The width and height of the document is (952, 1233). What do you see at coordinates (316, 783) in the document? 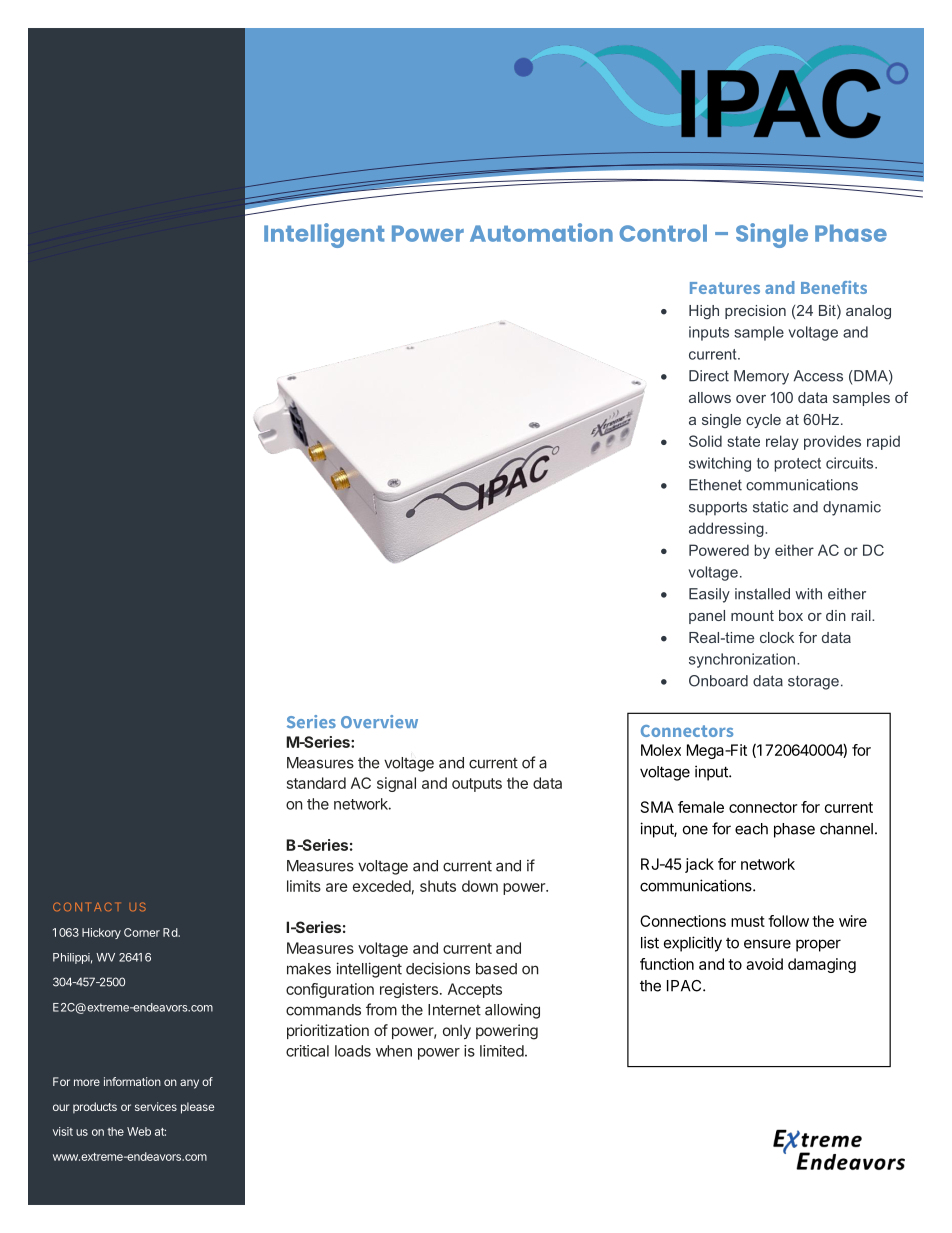
I see `standard` at bounding box center [316, 783].
